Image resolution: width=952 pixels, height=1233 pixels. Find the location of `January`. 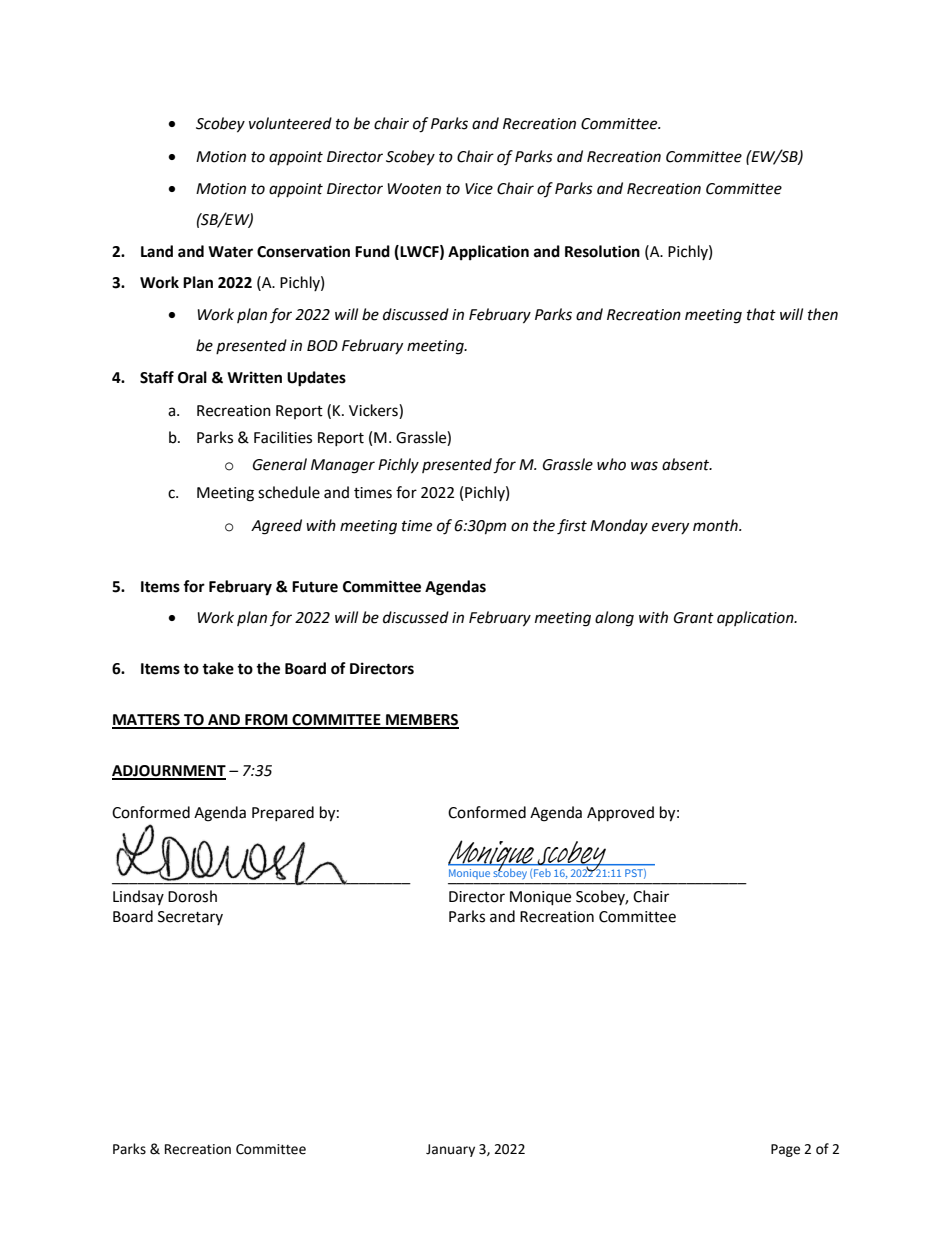

January is located at coordinates (450, 1150).
